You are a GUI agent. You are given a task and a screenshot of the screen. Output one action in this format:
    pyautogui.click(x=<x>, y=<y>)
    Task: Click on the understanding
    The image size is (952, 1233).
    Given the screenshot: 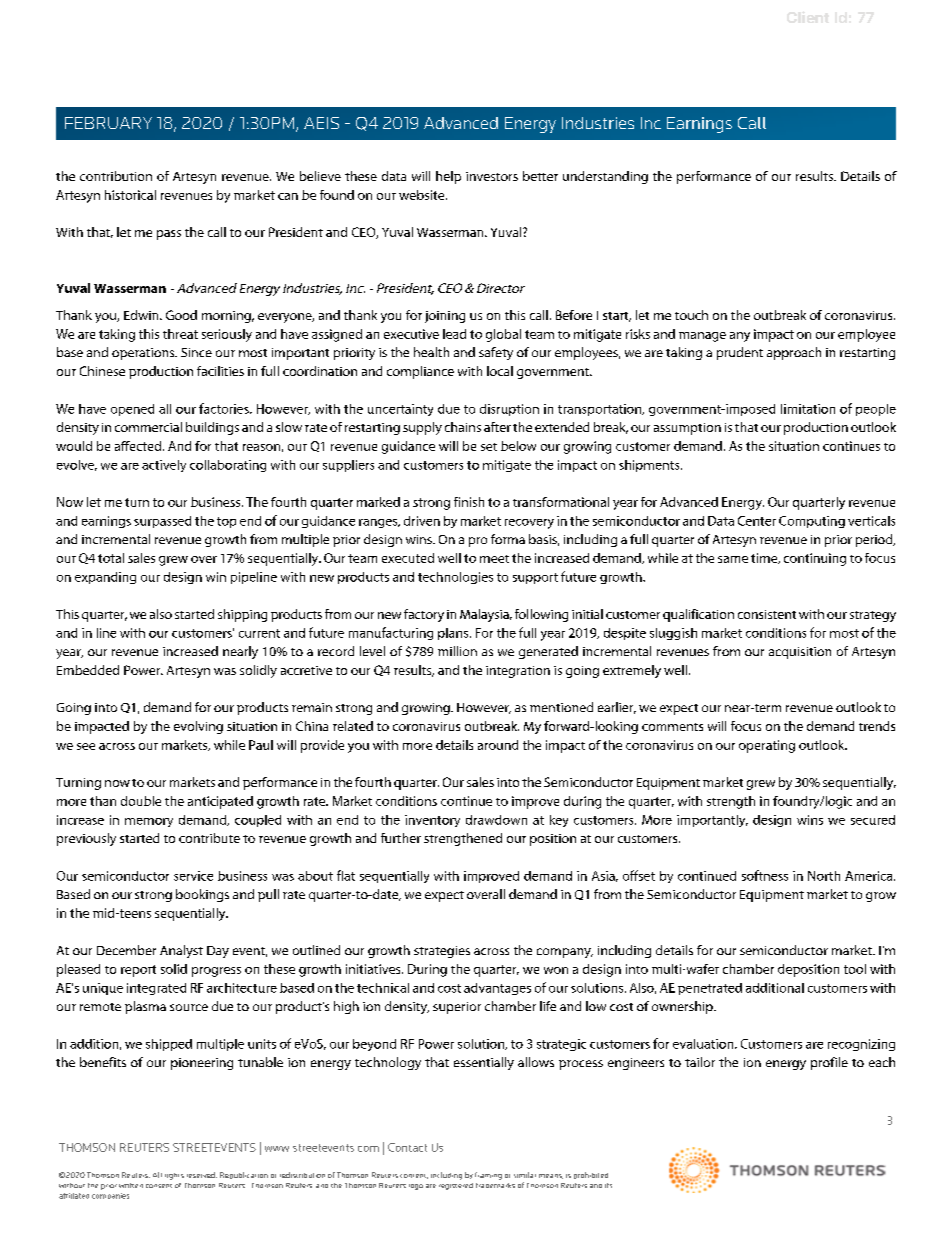 What is the action you would take?
    pyautogui.click(x=605, y=177)
